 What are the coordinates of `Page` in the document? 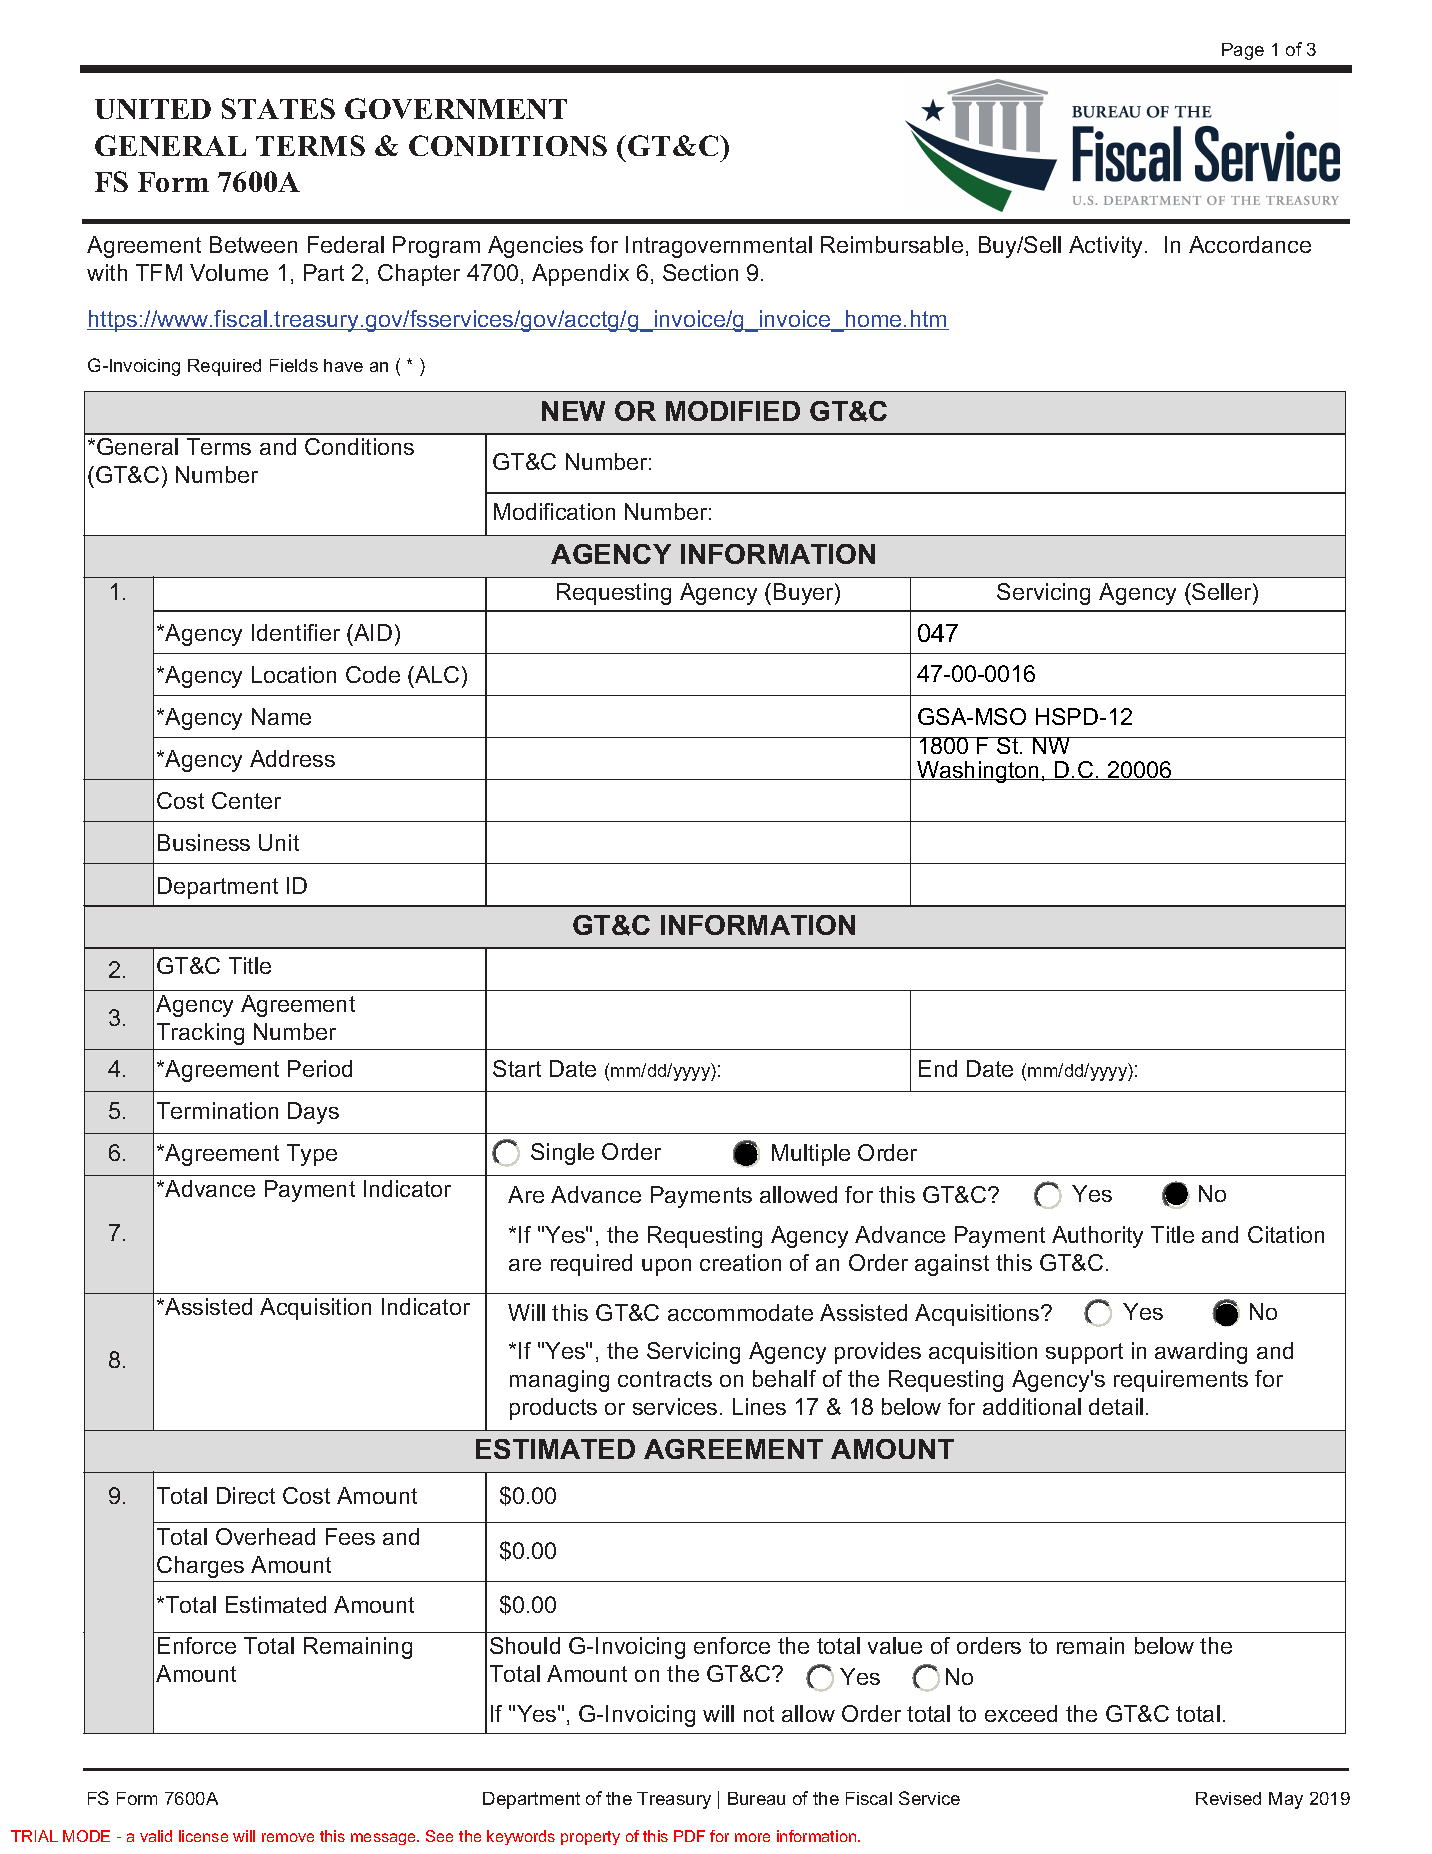 It's located at (1243, 51).
